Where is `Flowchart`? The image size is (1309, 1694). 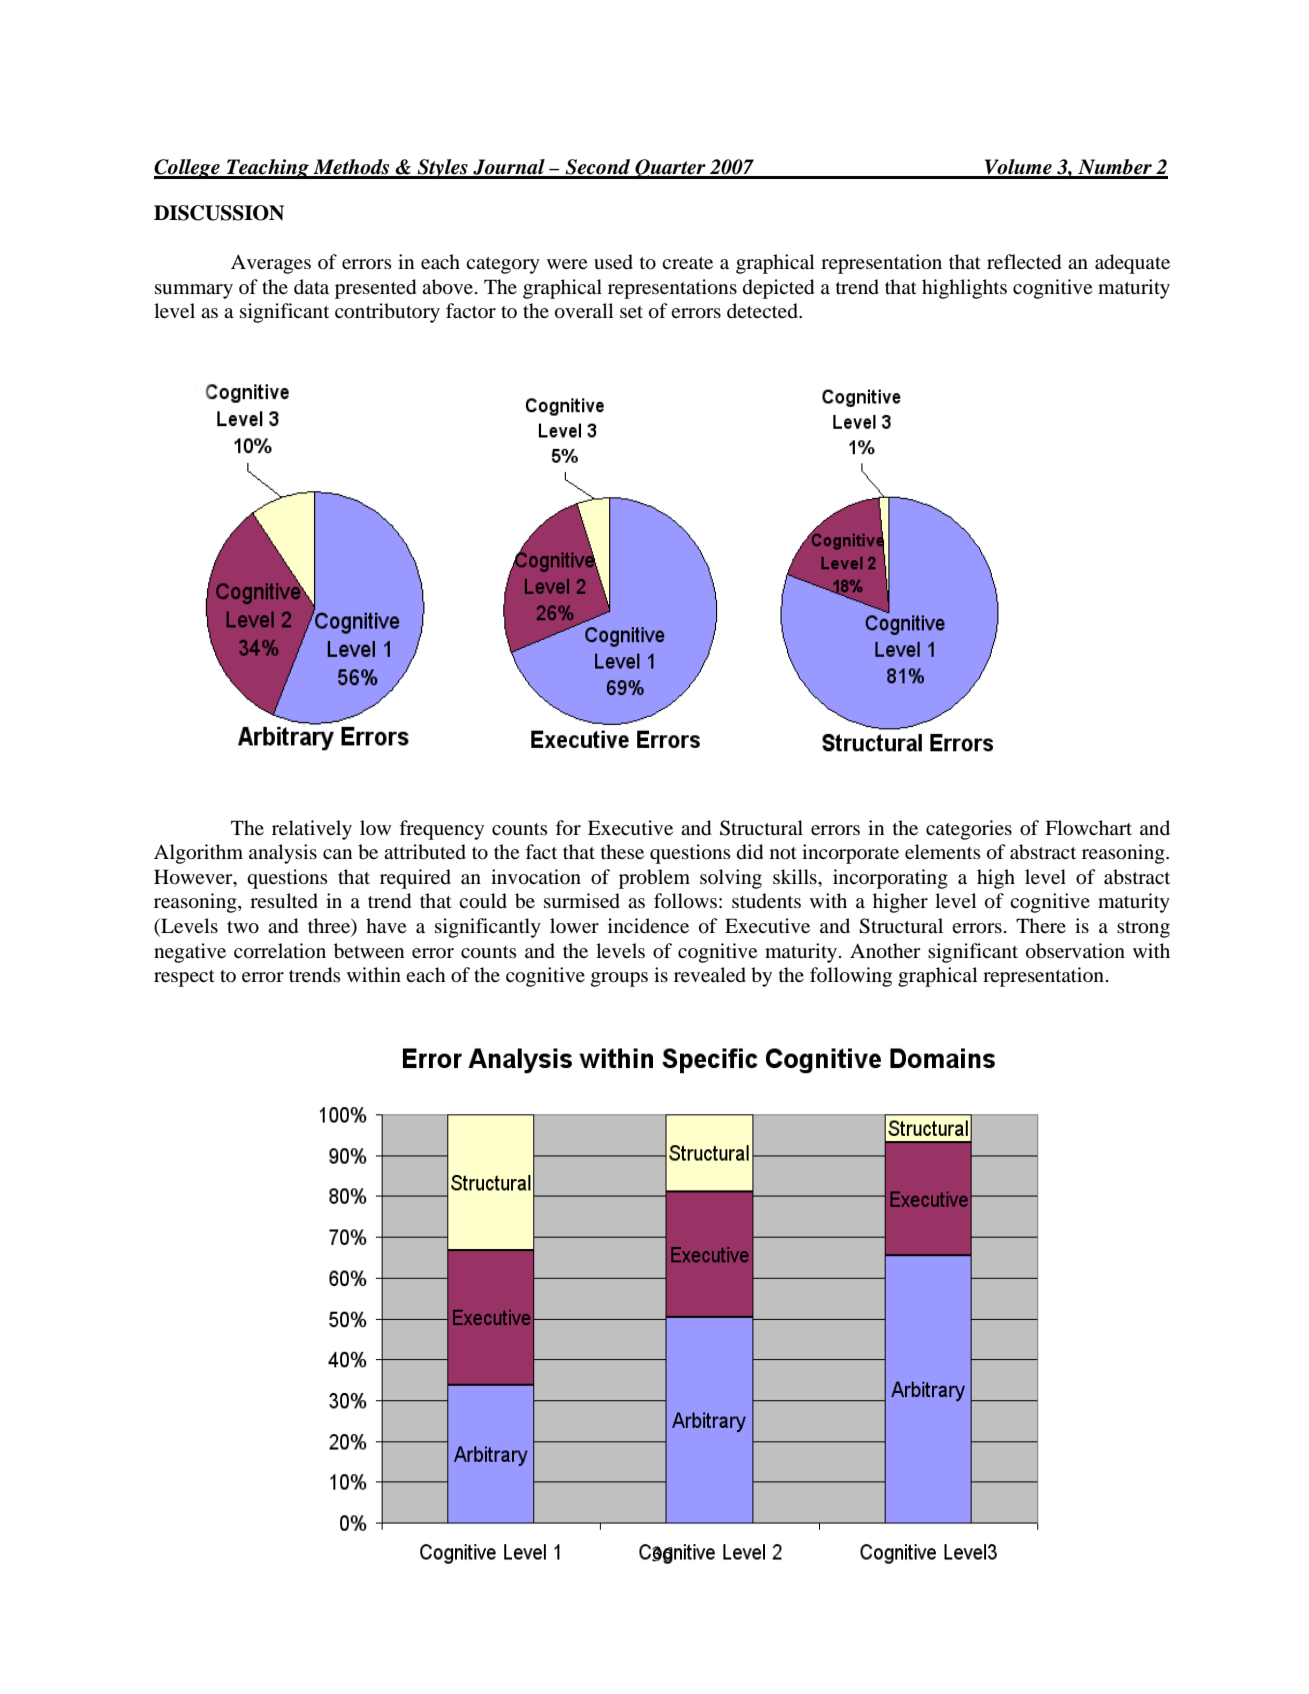 Flowchart is located at coordinates (1088, 828).
